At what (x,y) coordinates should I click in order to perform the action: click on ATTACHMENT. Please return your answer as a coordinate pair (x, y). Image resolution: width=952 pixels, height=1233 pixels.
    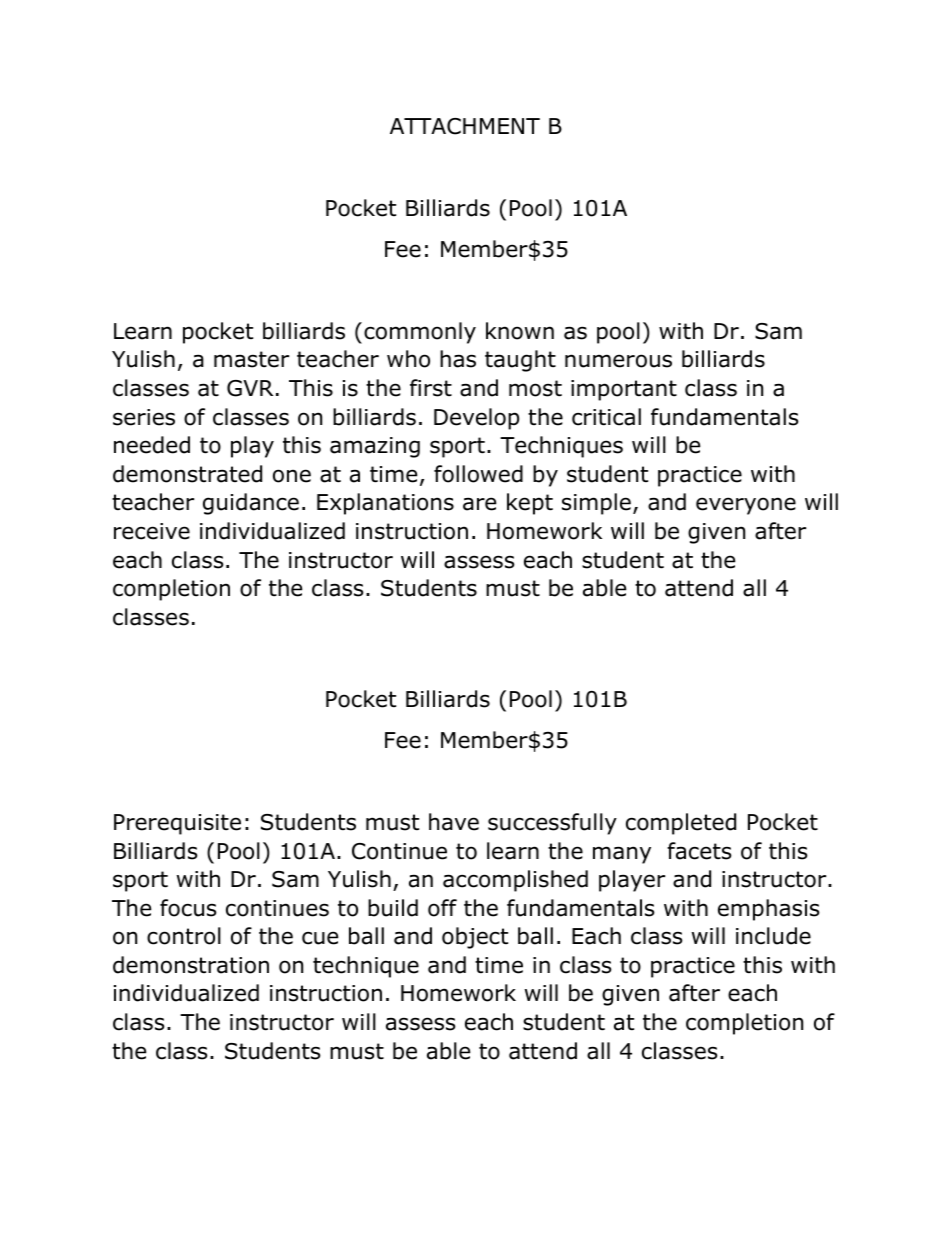
    Looking at the image, I should click on (465, 126).
